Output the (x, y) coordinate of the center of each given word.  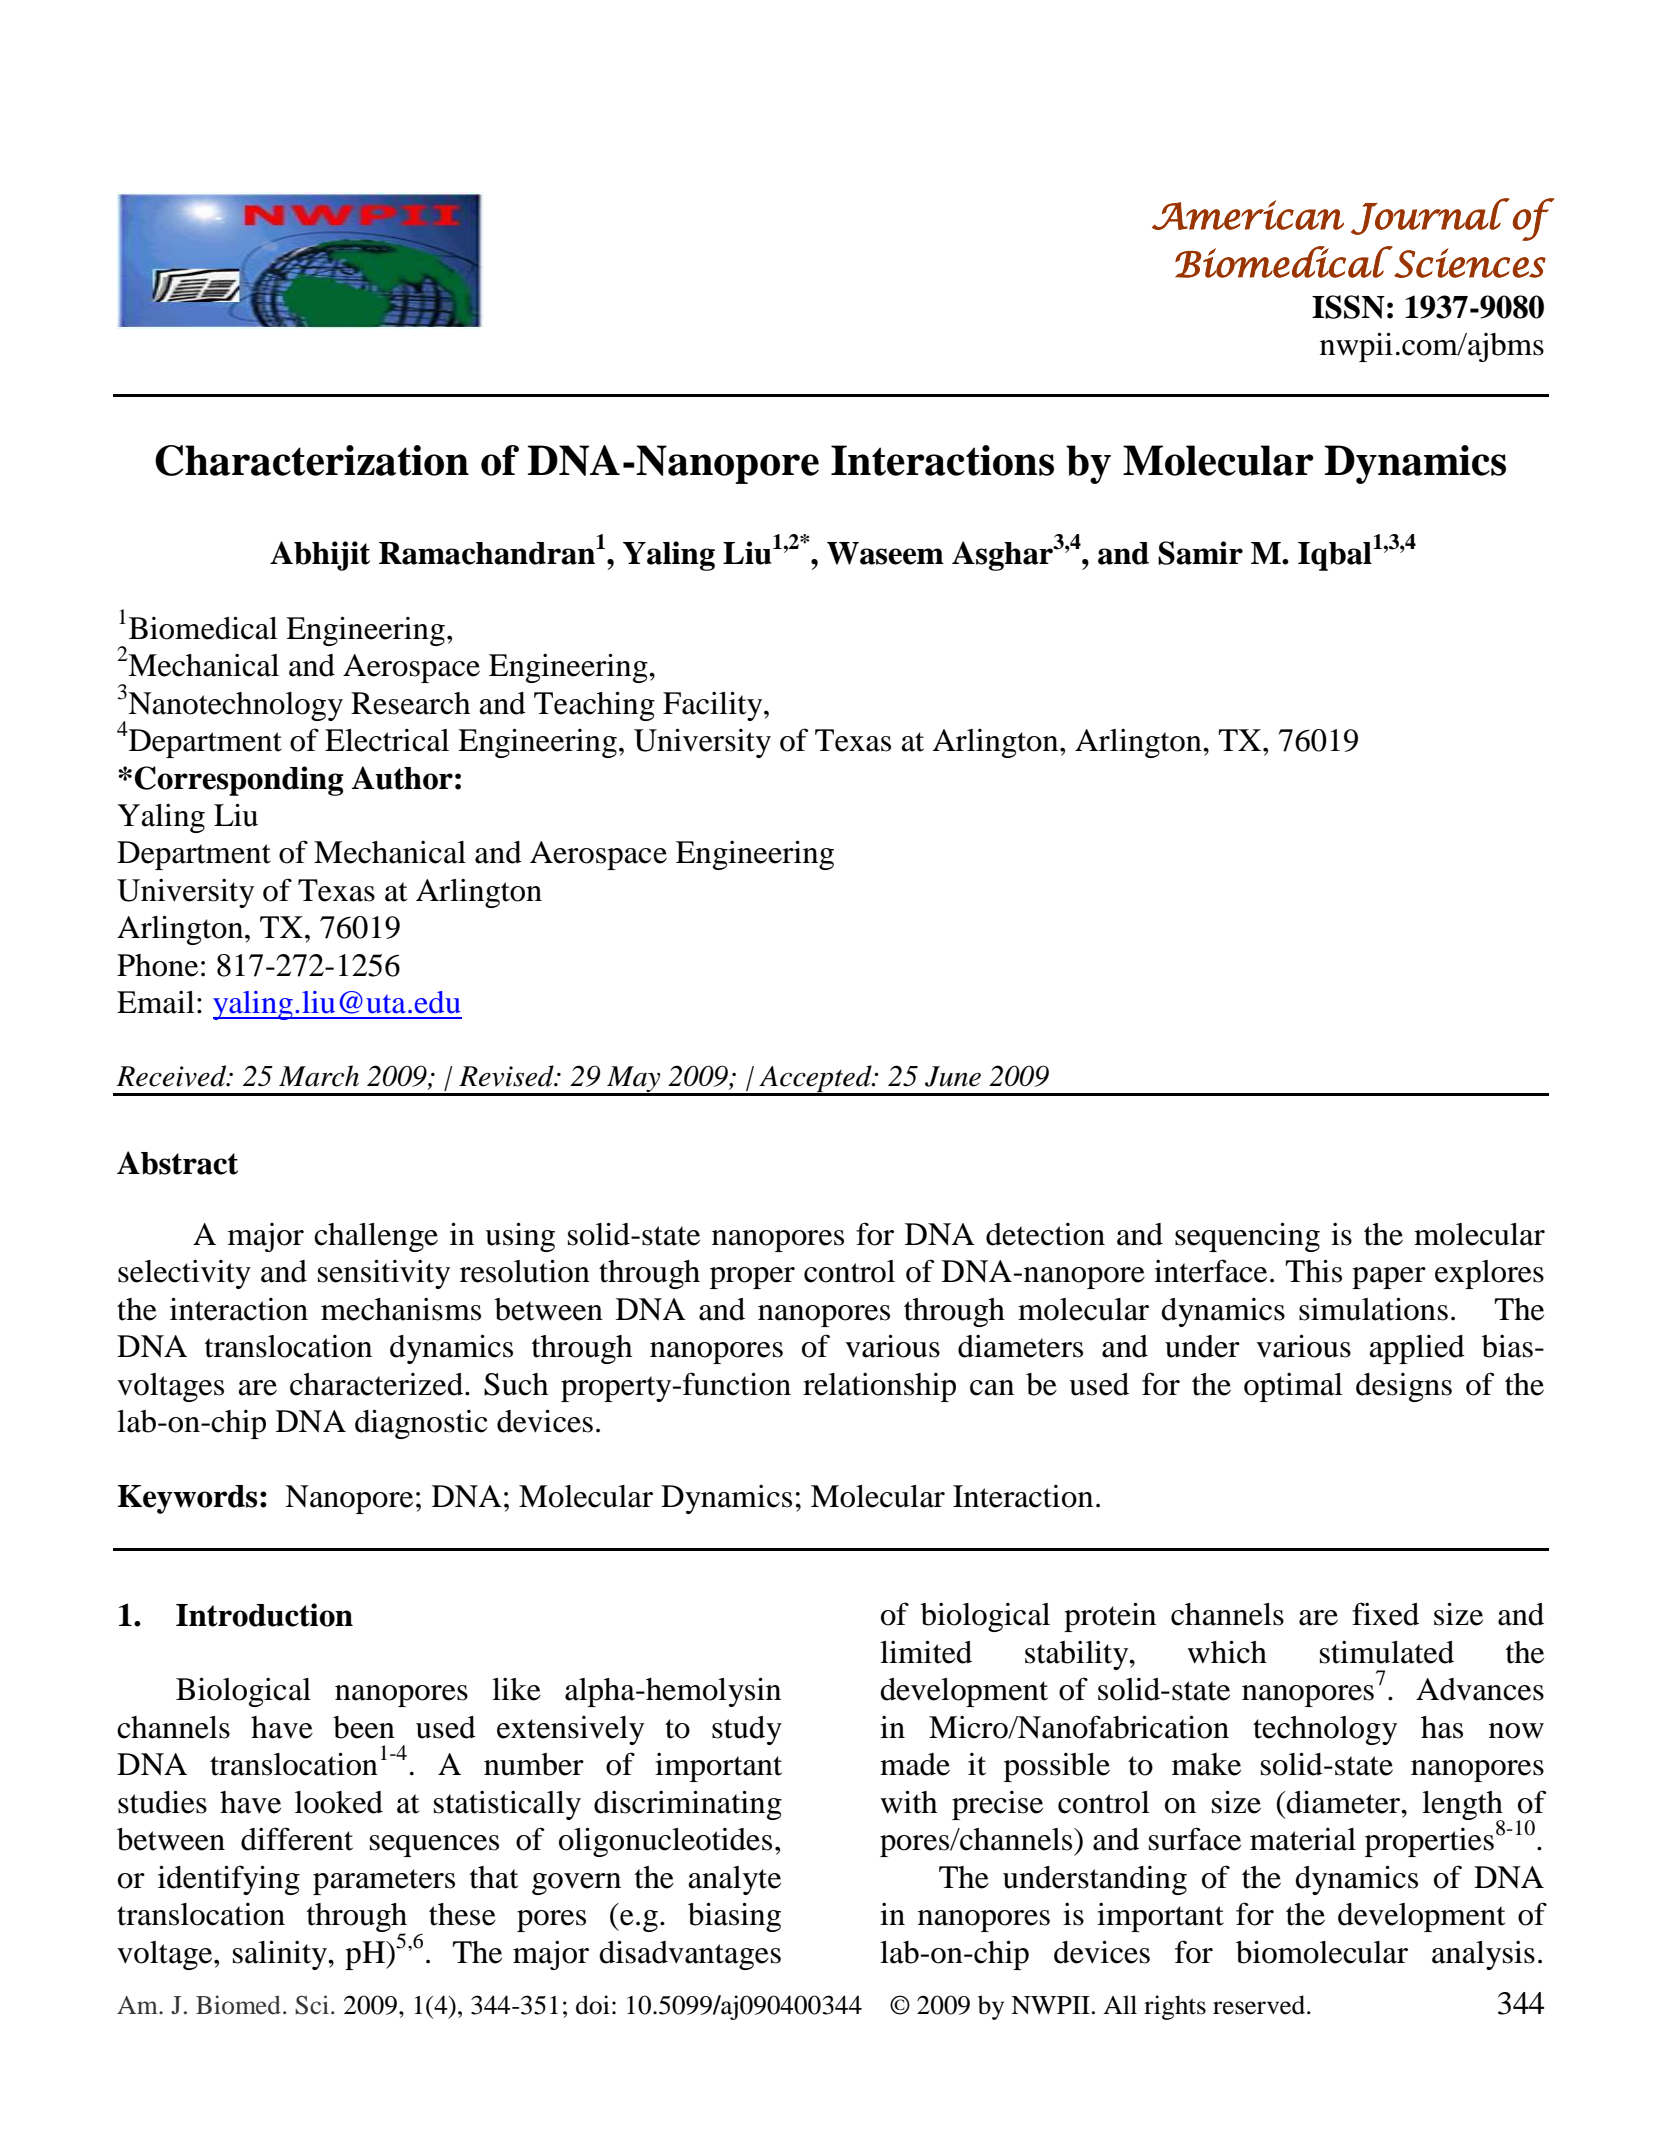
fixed (1385, 1614)
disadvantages (690, 1955)
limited (926, 1652)
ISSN (1348, 307)
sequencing (1247, 1237)
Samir (1200, 553)
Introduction (264, 1615)
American (1248, 215)
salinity (281, 1955)
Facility (714, 706)
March (319, 1076)
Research (410, 703)
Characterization (312, 460)
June (953, 1076)
